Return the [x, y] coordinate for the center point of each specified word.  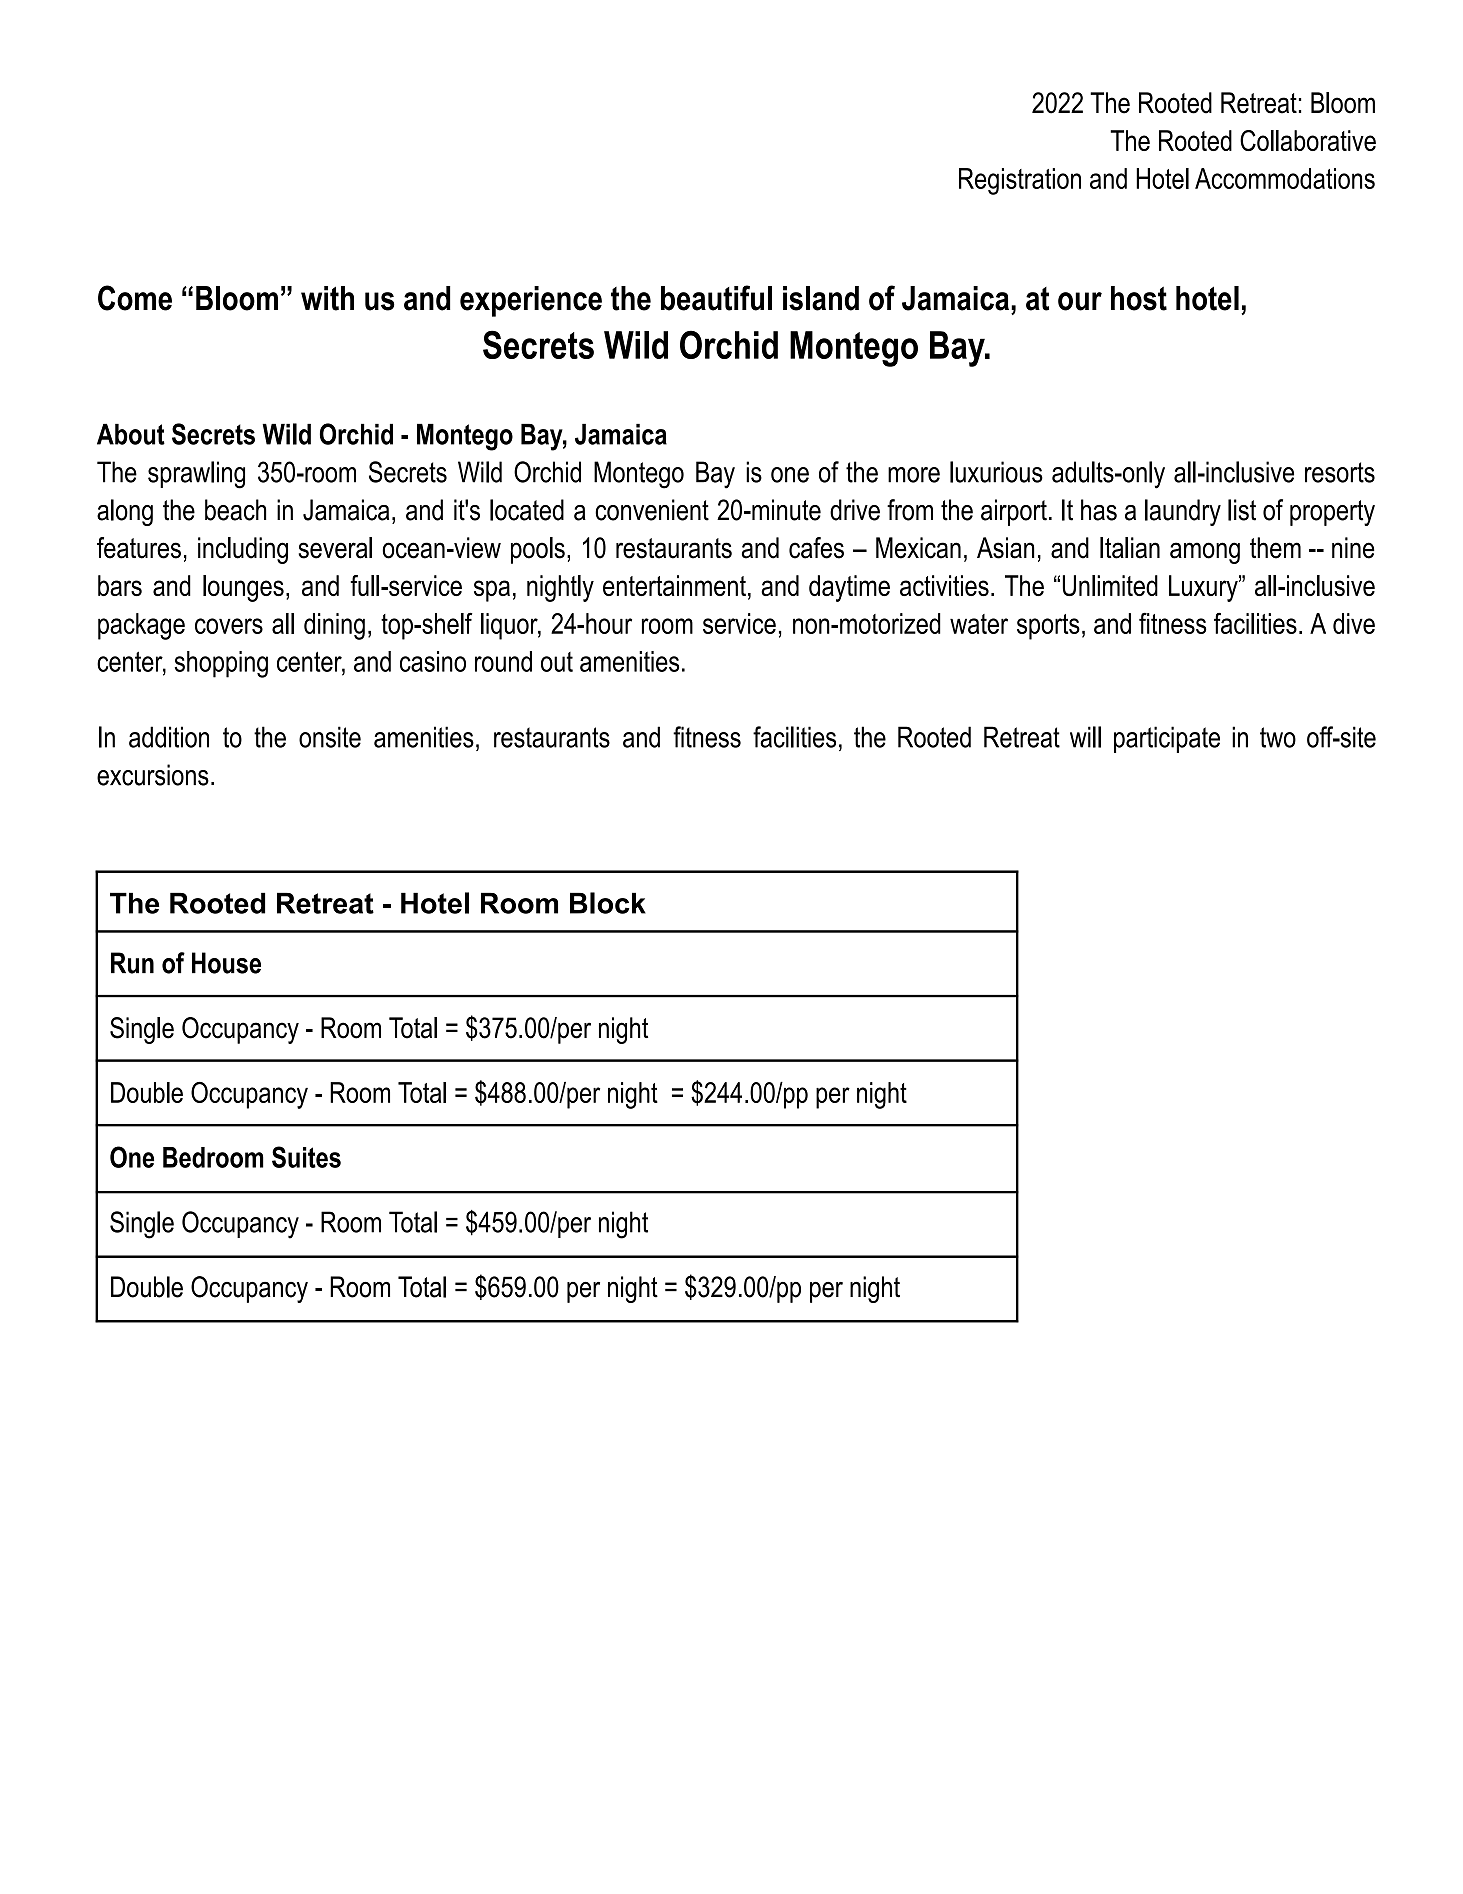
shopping [221, 664]
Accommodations [1285, 178]
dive [1354, 623]
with [327, 298]
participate [1167, 739]
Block [608, 903]
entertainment [674, 585]
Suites [306, 1157]
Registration [1020, 181]
